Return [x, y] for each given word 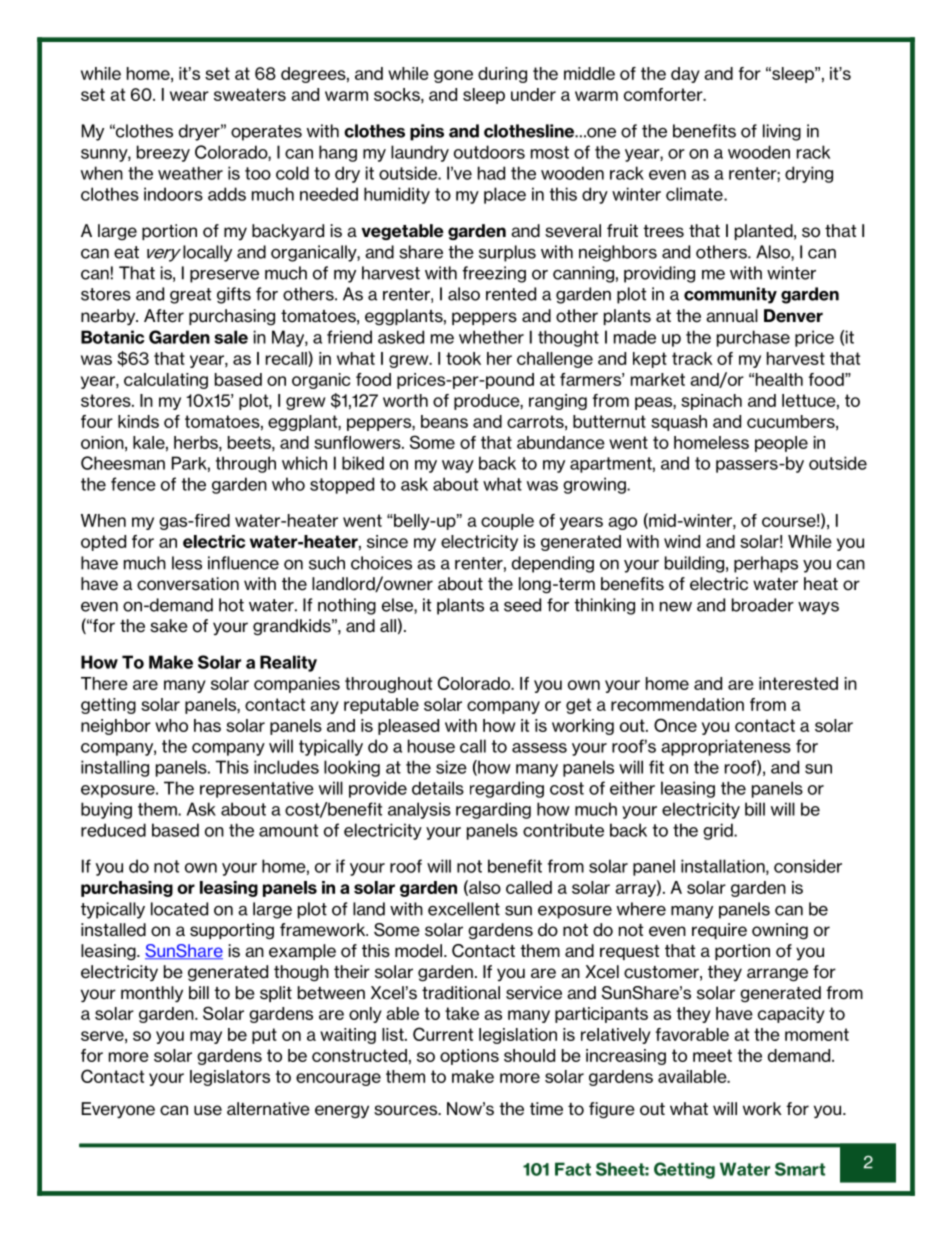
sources [407, 1110]
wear [189, 96]
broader [763, 605]
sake [169, 626]
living [782, 132]
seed [522, 605]
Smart [800, 1169]
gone [453, 76]
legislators [230, 1078]
